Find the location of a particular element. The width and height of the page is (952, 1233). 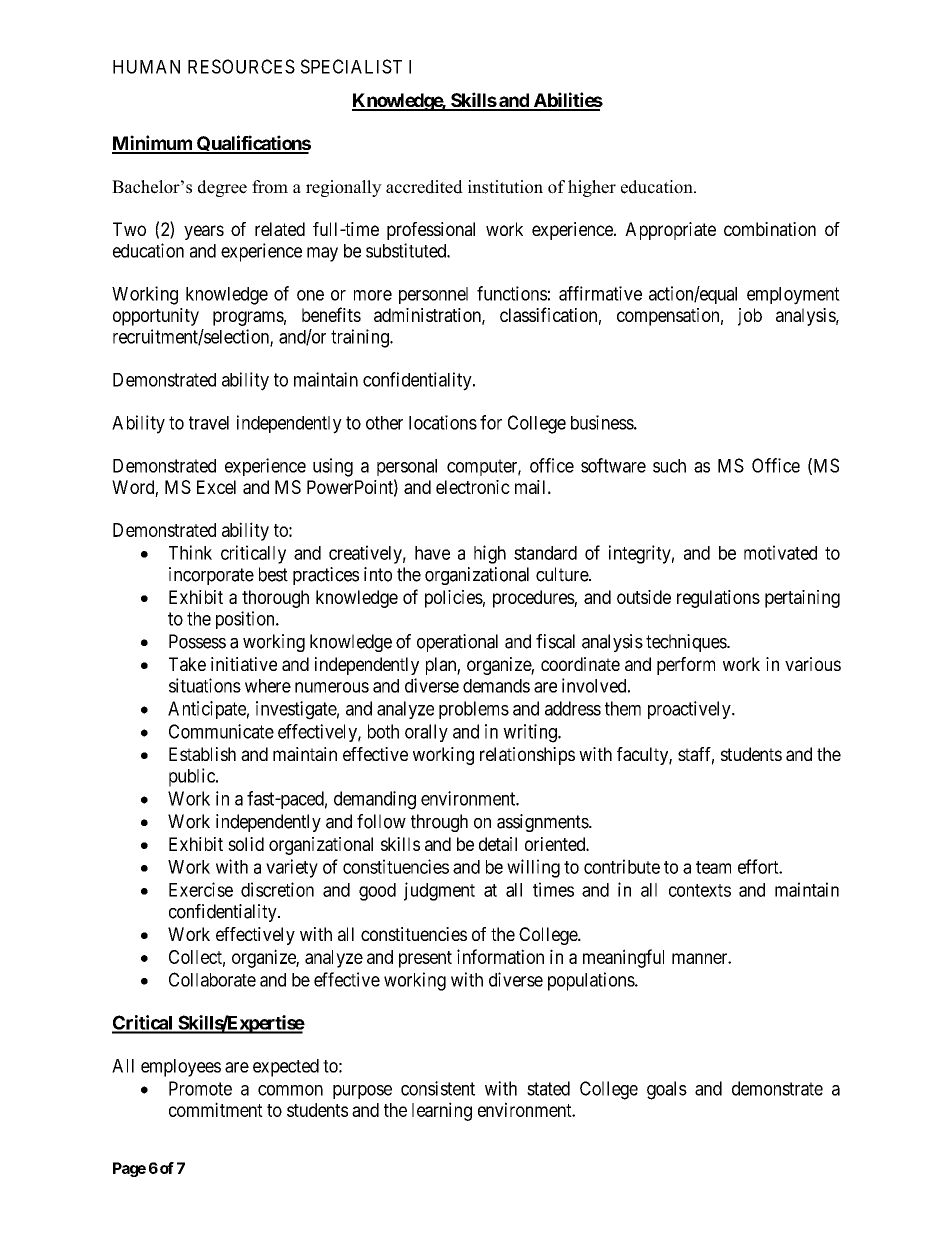

team is located at coordinates (713, 867).
